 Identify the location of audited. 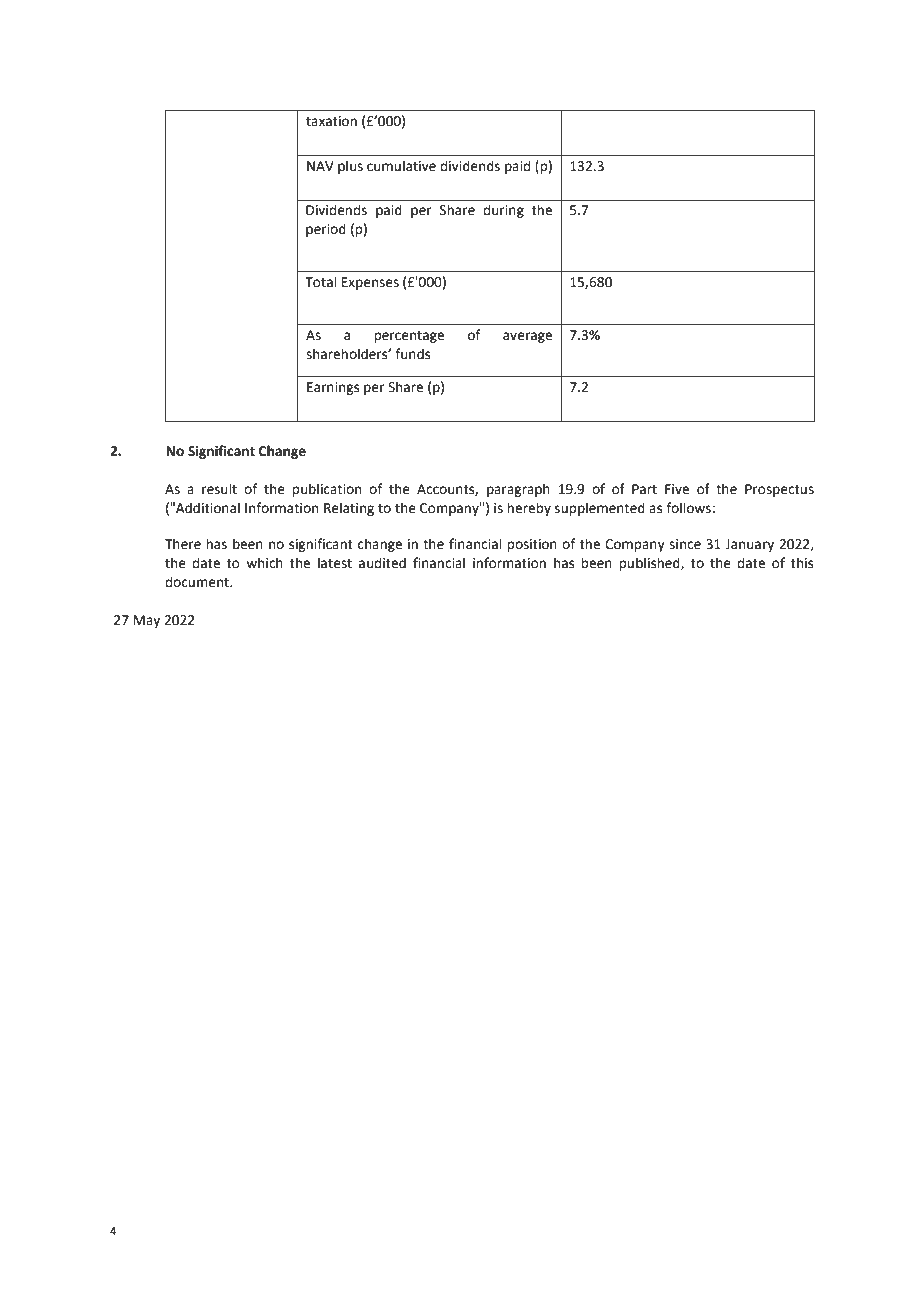
(382, 563).
